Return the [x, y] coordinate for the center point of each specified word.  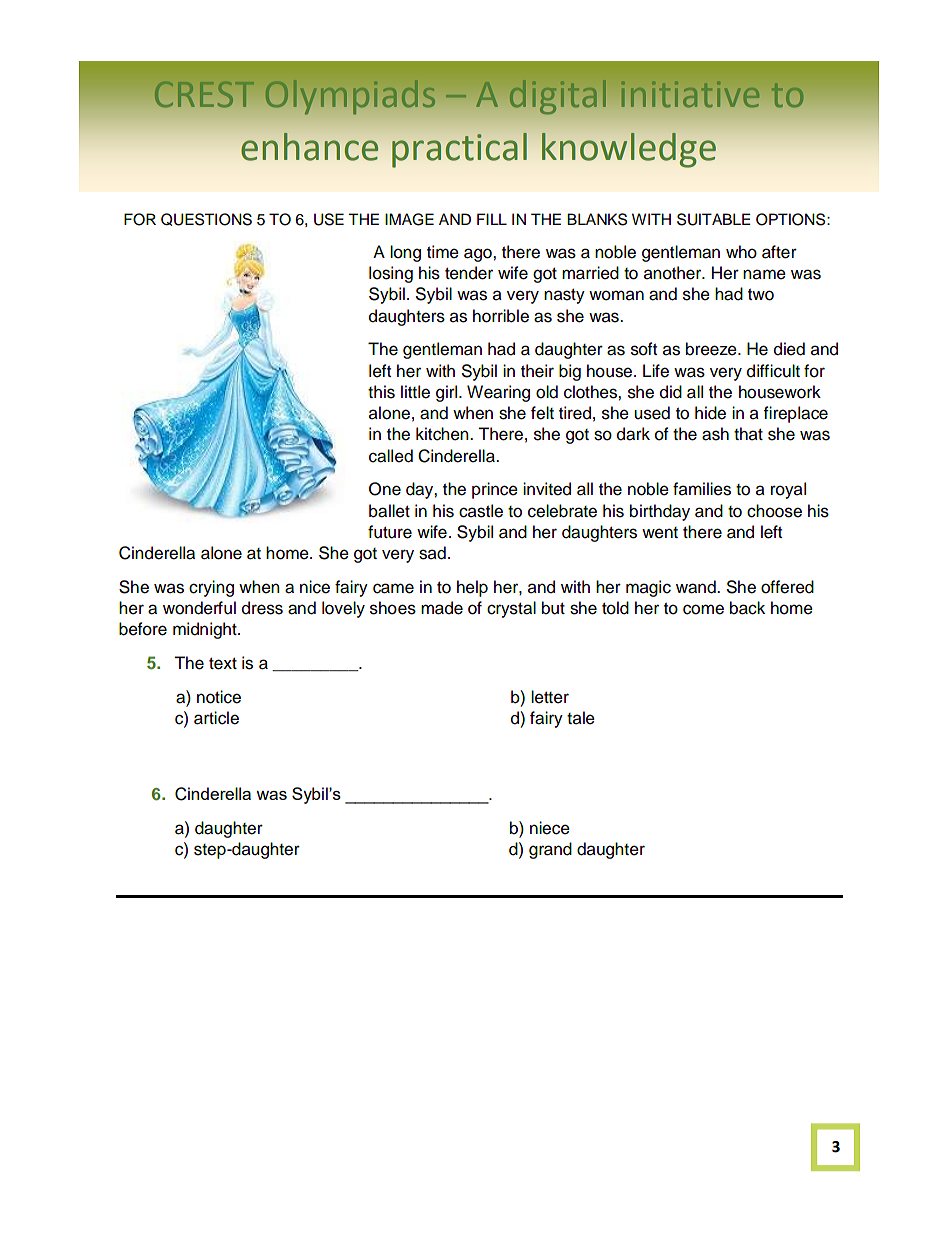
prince [495, 490]
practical [459, 150]
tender [469, 273]
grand [550, 850]
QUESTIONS [206, 219]
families [702, 489]
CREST [204, 94]
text [223, 664]
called [391, 456]
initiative [690, 94]
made [442, 608]
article [216, 718]
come [703, 609]
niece [550, 828]
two [761, 295]
